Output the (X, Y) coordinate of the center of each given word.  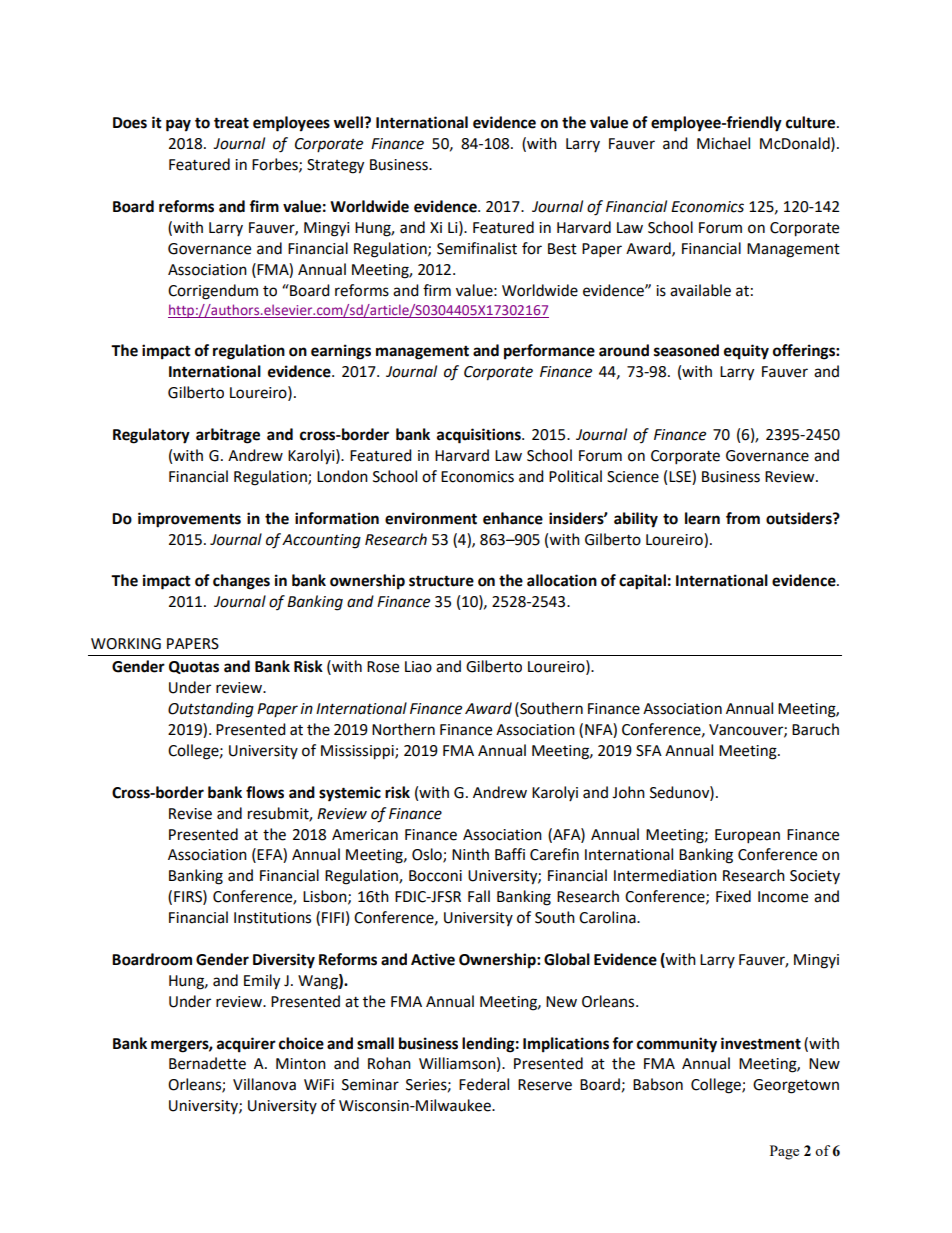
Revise (190, 814)
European (747, 836)
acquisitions (480, 436)
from (743, 518)
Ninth (470, 854)
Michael (723, 143)
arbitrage (228, 436)
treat (231, 123)
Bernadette (207, 1063)
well (349, 122)
